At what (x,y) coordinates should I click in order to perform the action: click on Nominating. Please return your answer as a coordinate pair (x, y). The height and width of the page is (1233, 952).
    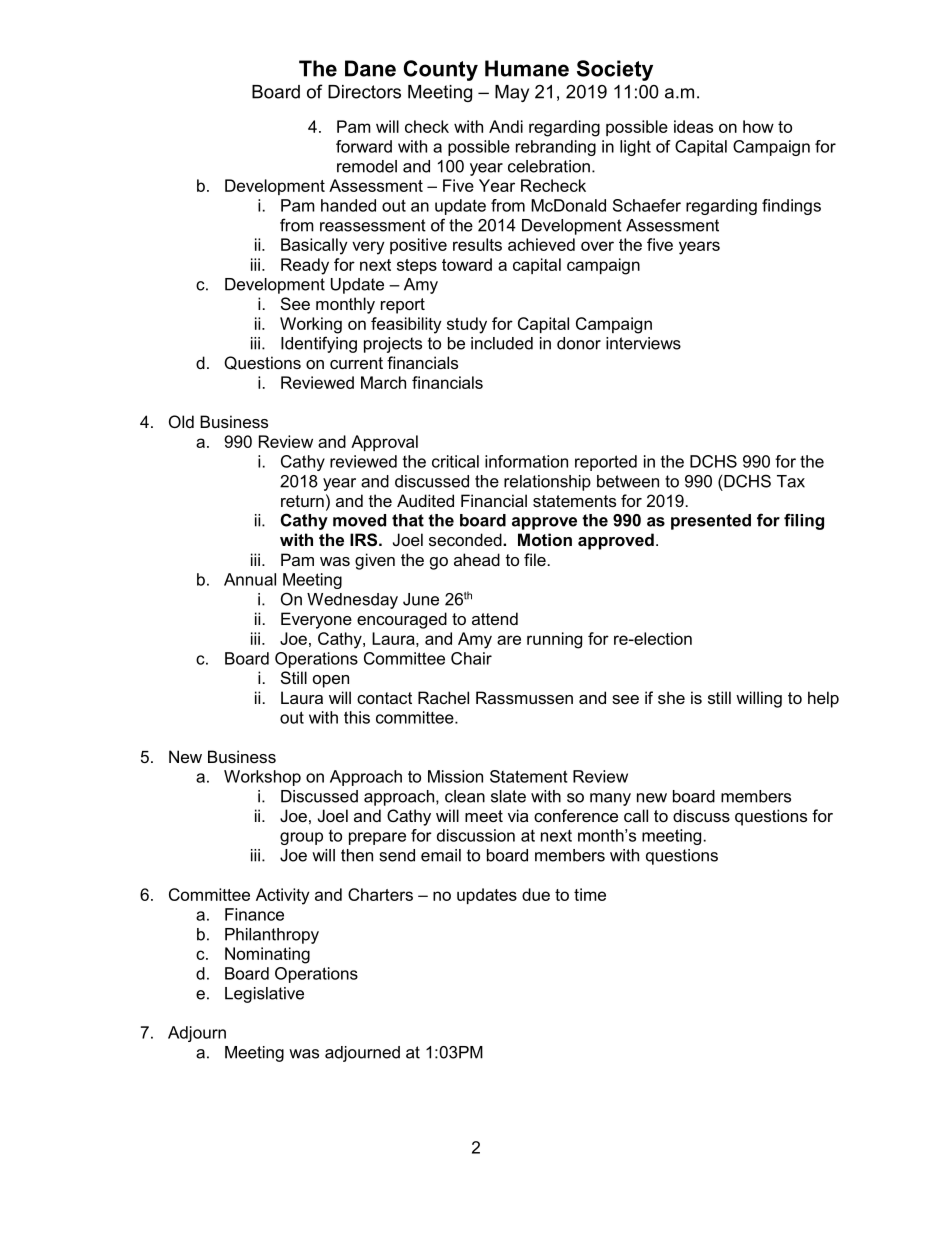
    Looking at the image, I should click on (267, 955).
